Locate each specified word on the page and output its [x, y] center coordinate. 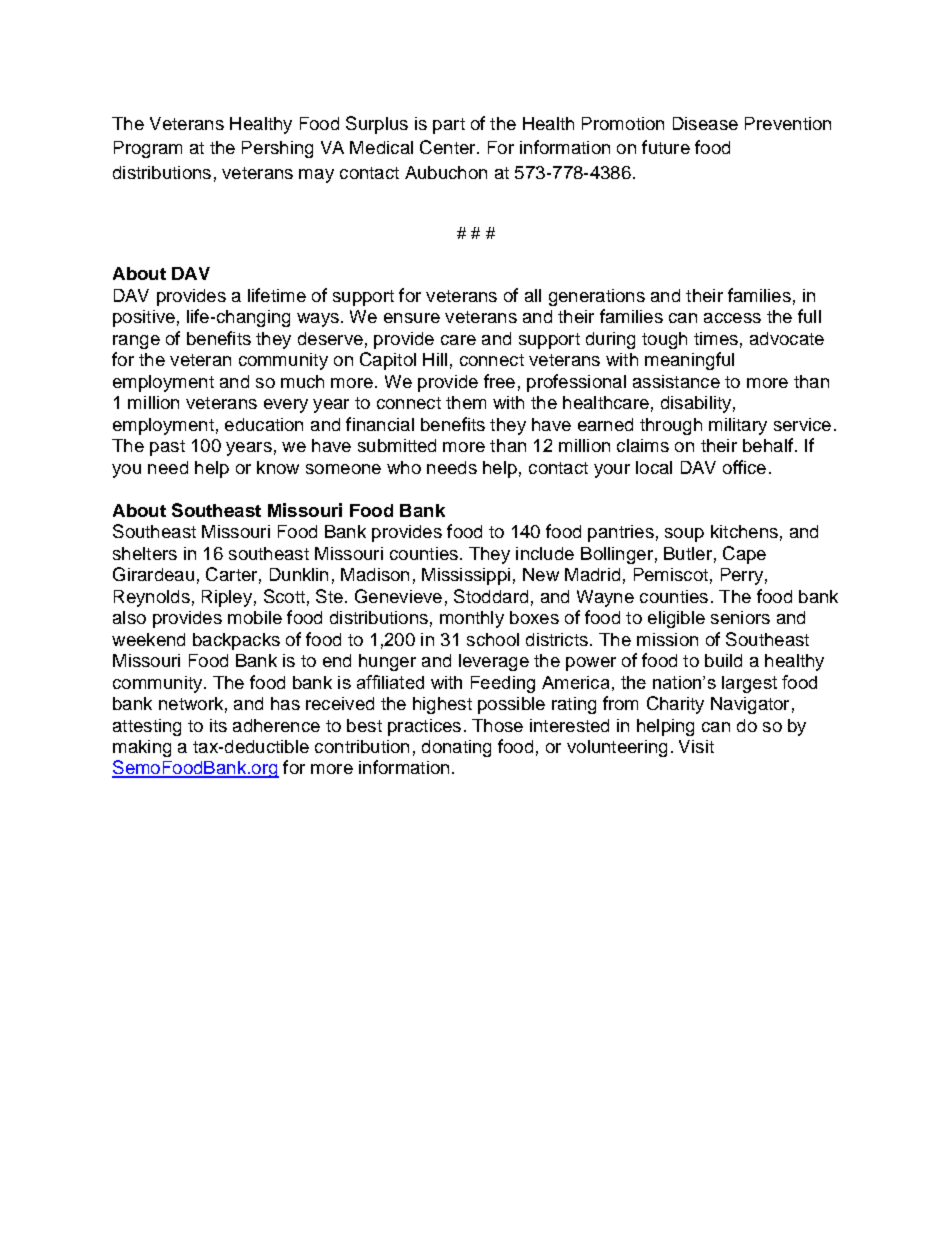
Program [148, 149]
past [167, 448]
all [533, 295]
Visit [696, 746]
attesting [147, 727]
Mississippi [466, 576]
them [466, 402]
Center [449, 147]
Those [497, 725]
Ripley [227, 598]
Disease [705, 123]
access [732, 318]
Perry [742, 576]
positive [144, 318]
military [738, 426]
